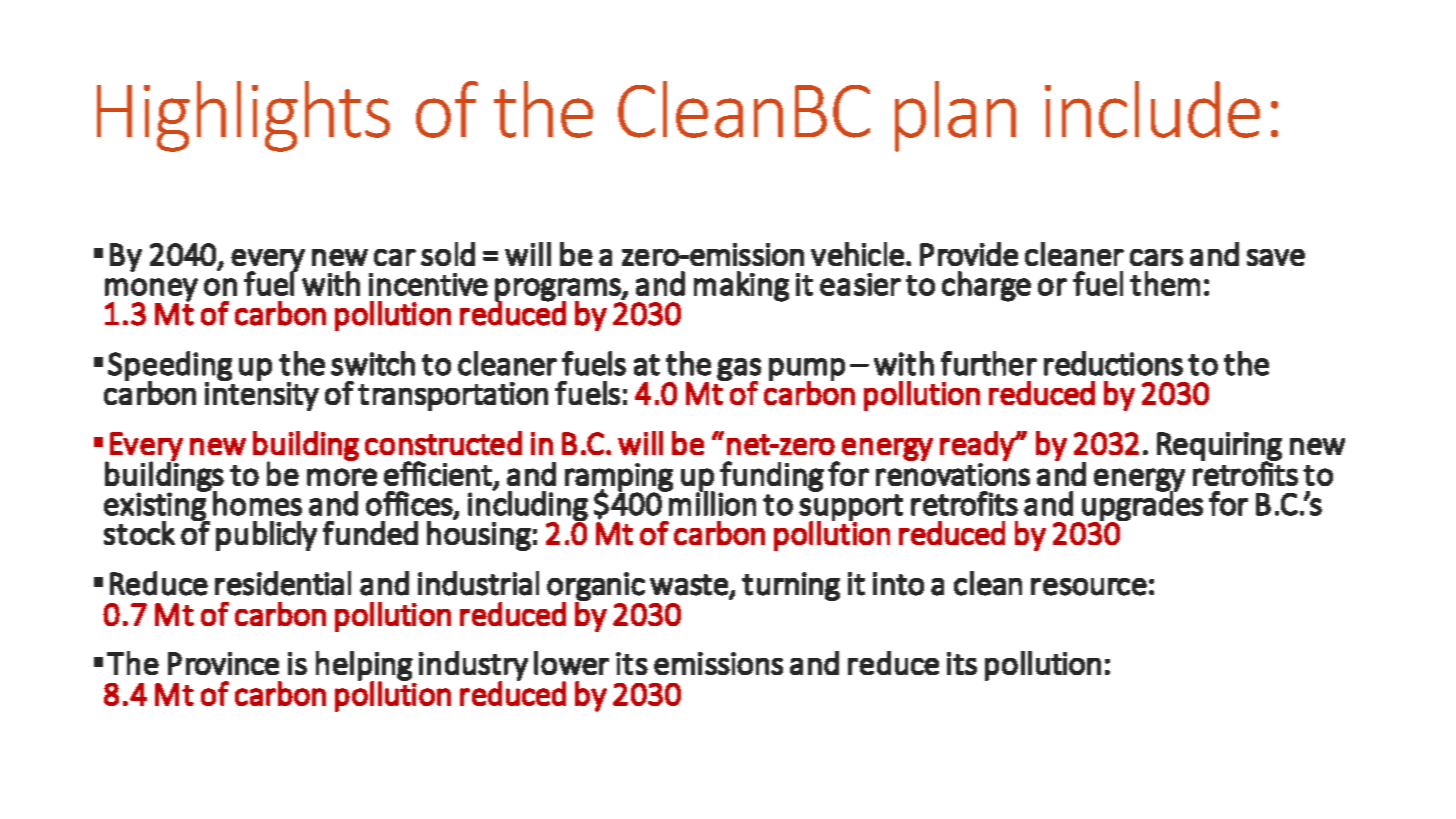  Describe the element at coordinates (262, 395) in the image. I see `intensity` at that location.
